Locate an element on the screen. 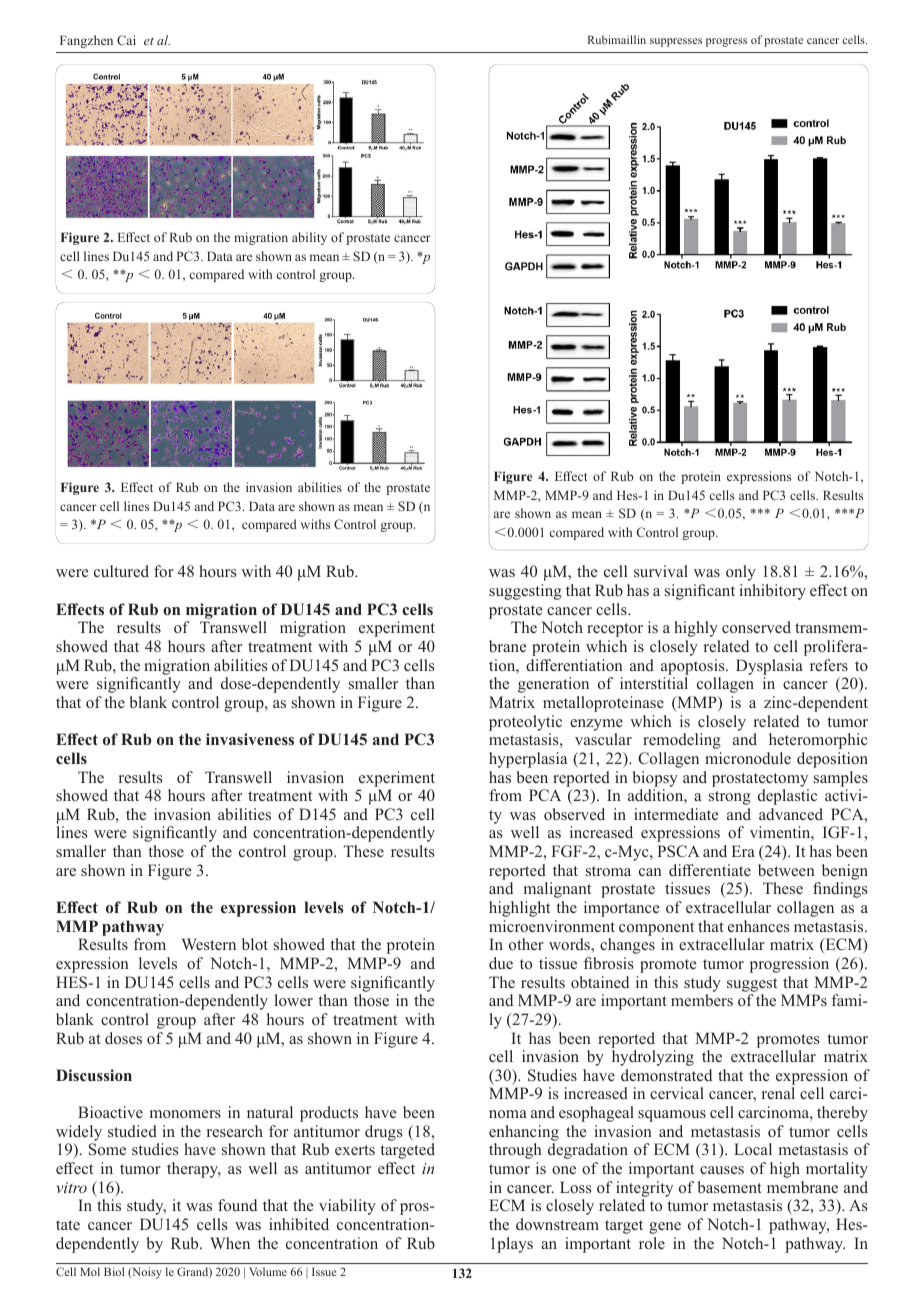 The height and width of the screenshot is (1308, 924). When is located at coordinates (230, 1243).
